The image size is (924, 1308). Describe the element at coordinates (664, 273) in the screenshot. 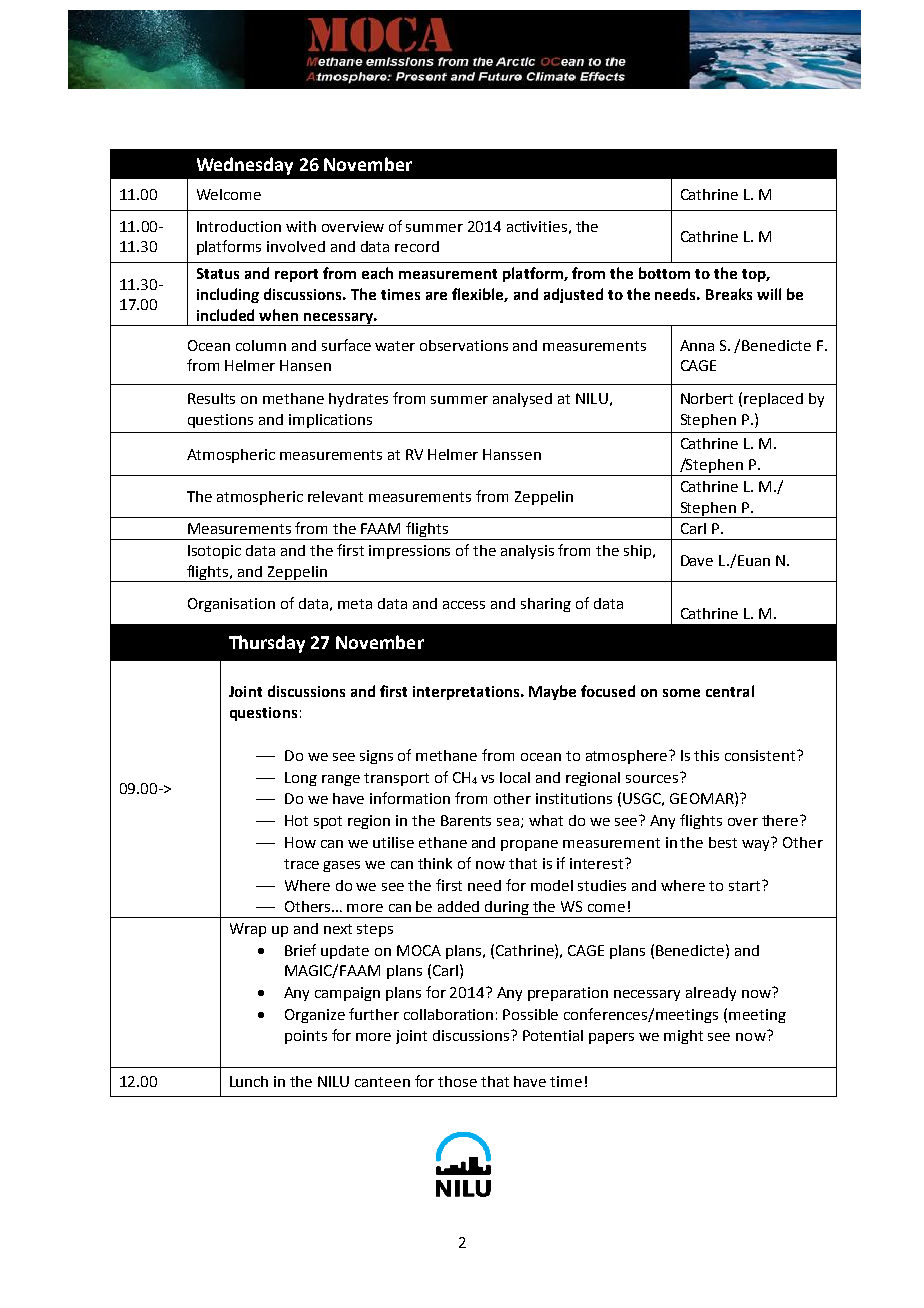

I see `bottom` at that location.
